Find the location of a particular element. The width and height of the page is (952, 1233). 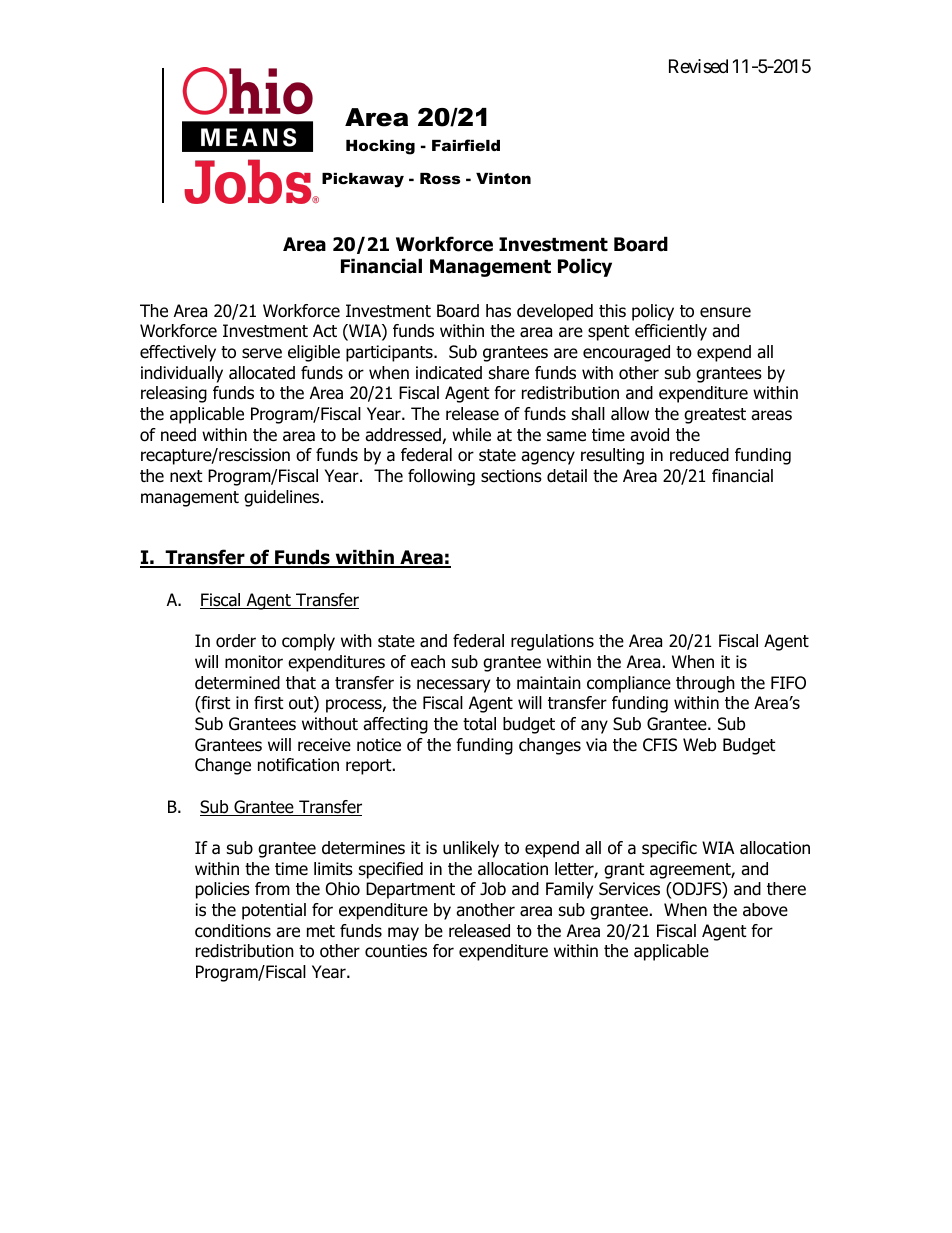

Revised is located at coordinates (698, 66).
